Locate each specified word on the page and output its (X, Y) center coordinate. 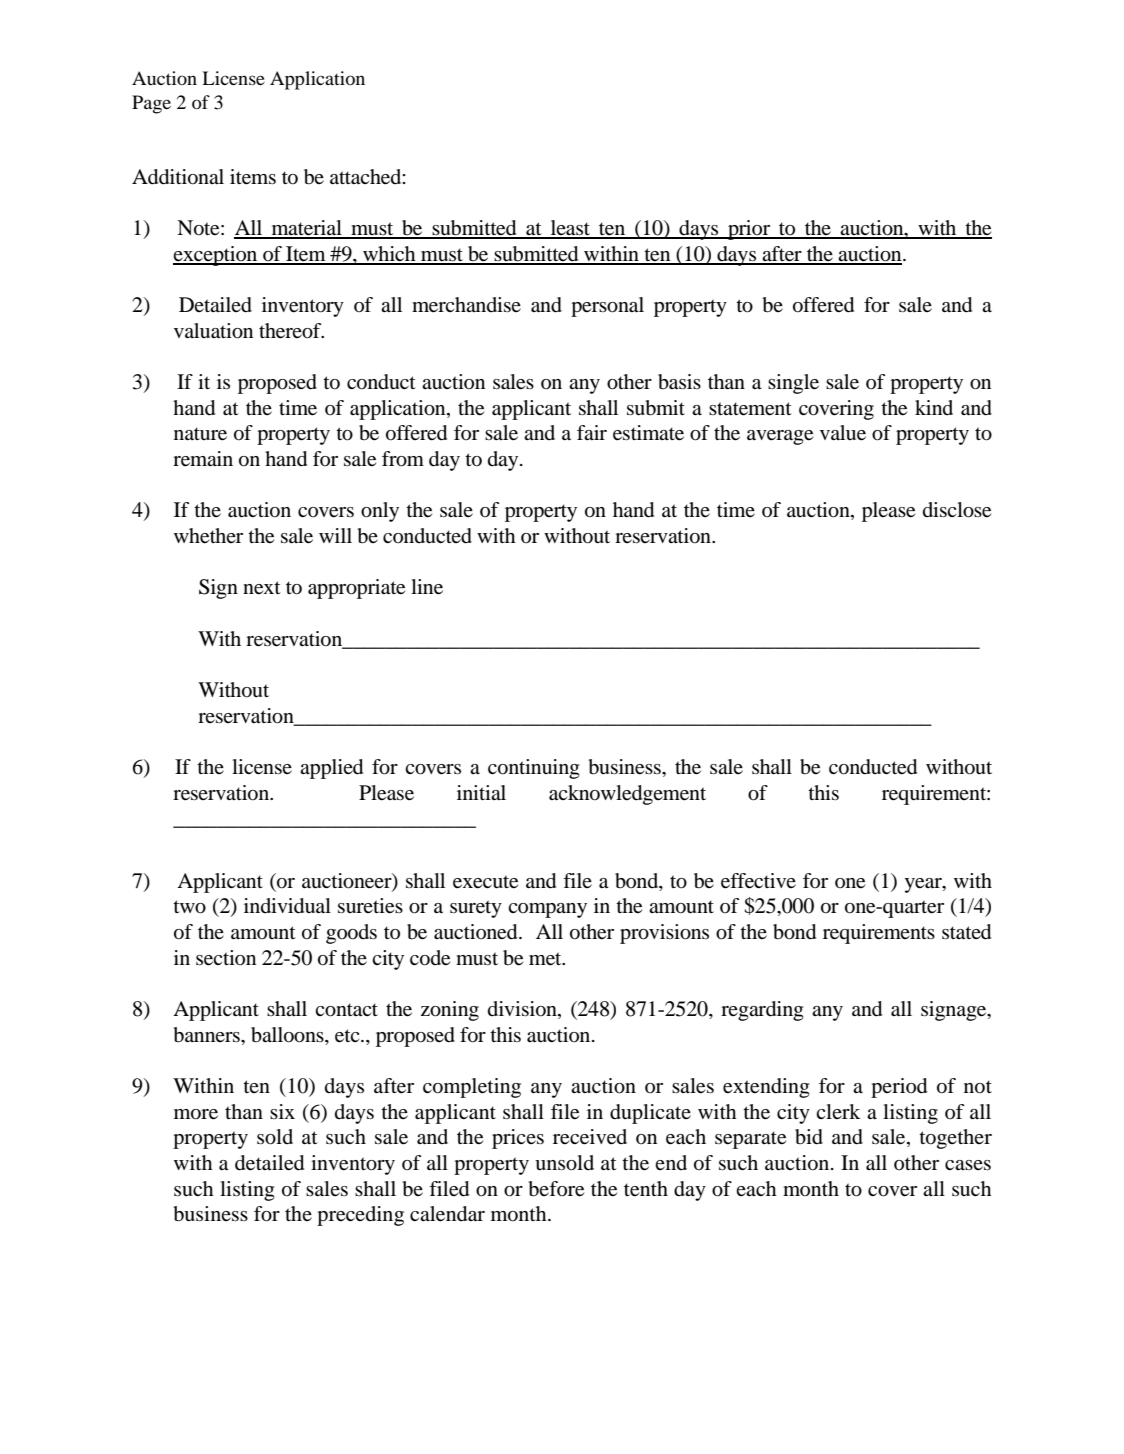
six (282, 1111)
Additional (178, 177)
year (924, 885)
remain (203, 459)
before (556, 1189)
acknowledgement (627, 795)
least (570, 229)
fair (592, 432)
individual (287, 906)
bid (809, 1137)
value (843, 433)
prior (749, 230)
